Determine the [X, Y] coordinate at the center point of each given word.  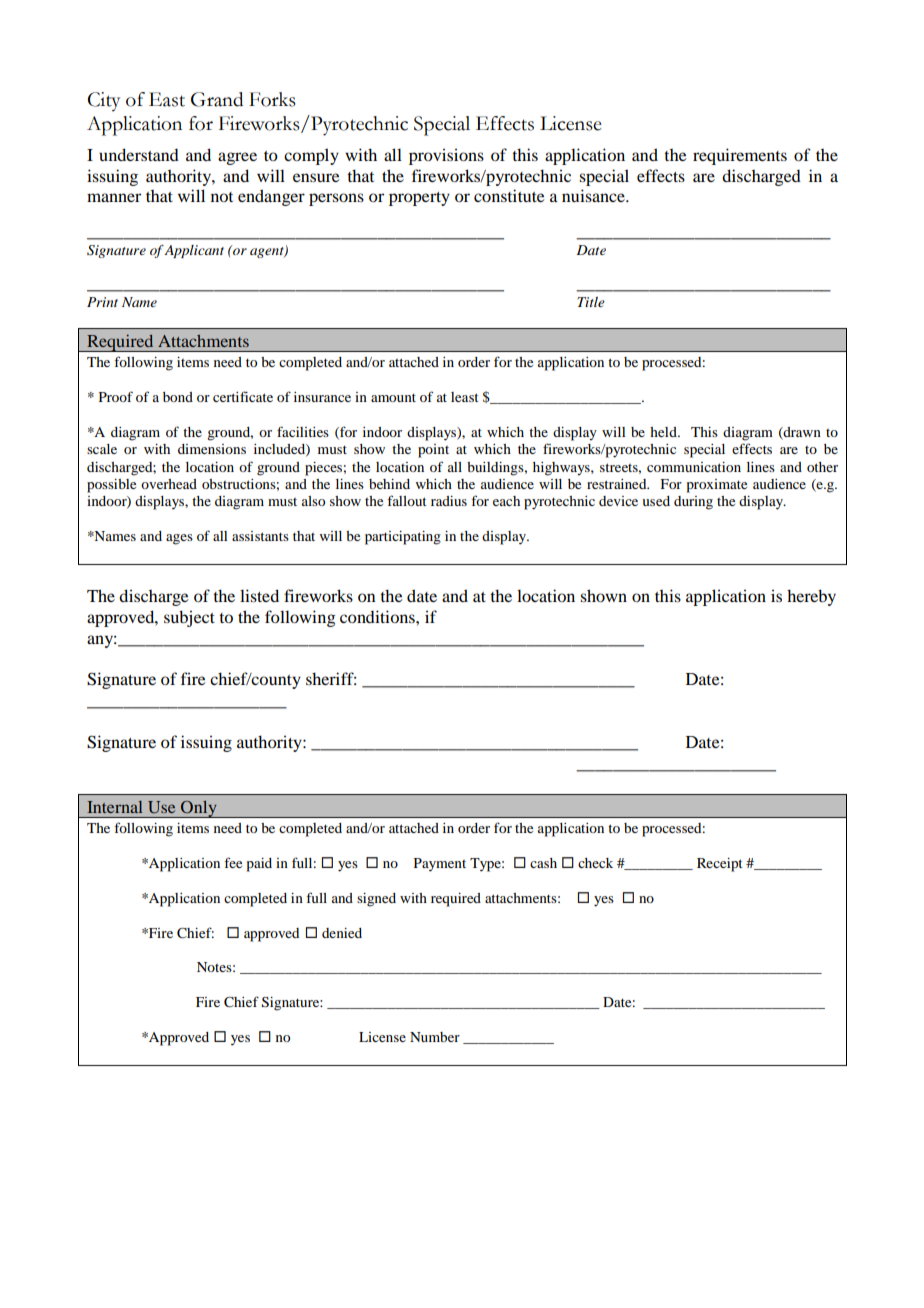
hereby [811, 597]
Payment [440, 865]
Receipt [720, 865]
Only [199, 809]
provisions [446, 156]
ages [179, 539]
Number [435, 1037]
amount [393, 397]
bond [178, 397]
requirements [740, 156]
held [664, 432]
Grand [217, 99]
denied [342, 933]
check [595, 863]
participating [403, 538]
